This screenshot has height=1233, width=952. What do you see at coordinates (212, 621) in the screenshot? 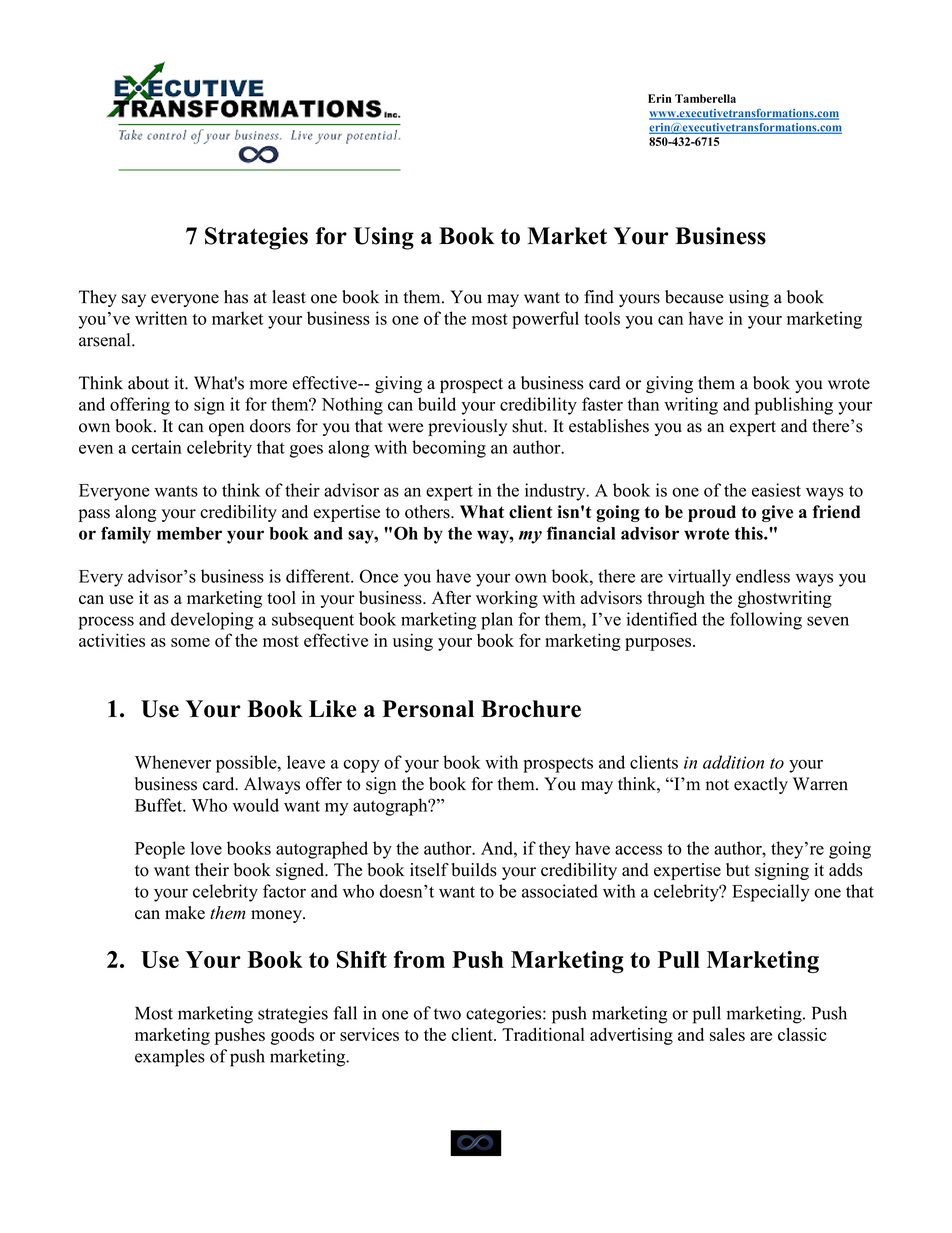
I see `developing` at bounding box center [212, 621].
